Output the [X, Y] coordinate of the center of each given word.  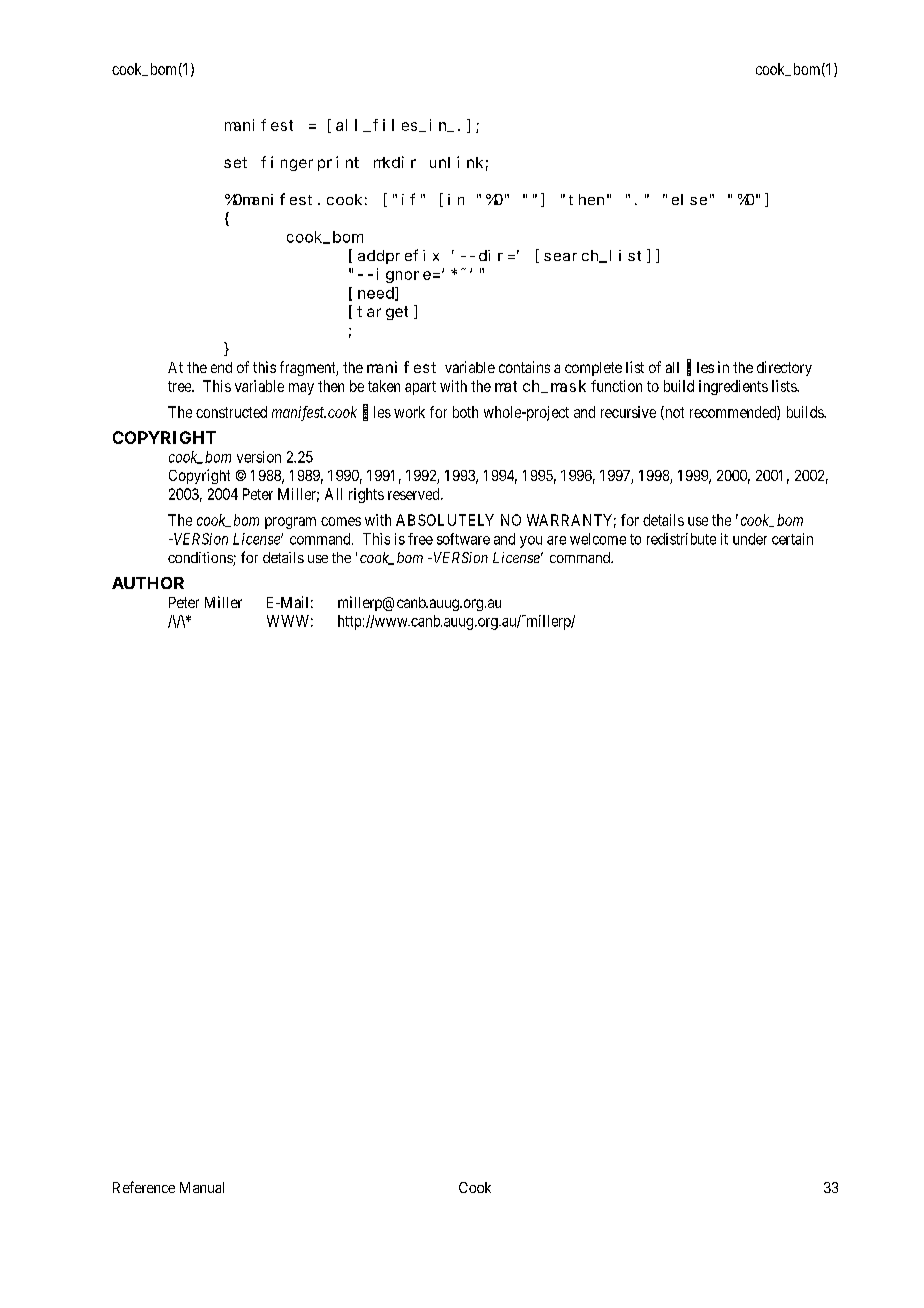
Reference [144, 1187]
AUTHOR [148, 583]
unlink [456, 162]
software [463, 539]
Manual [202, 1187]
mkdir [395, 162]
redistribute [681, 539]
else [689, 199]
